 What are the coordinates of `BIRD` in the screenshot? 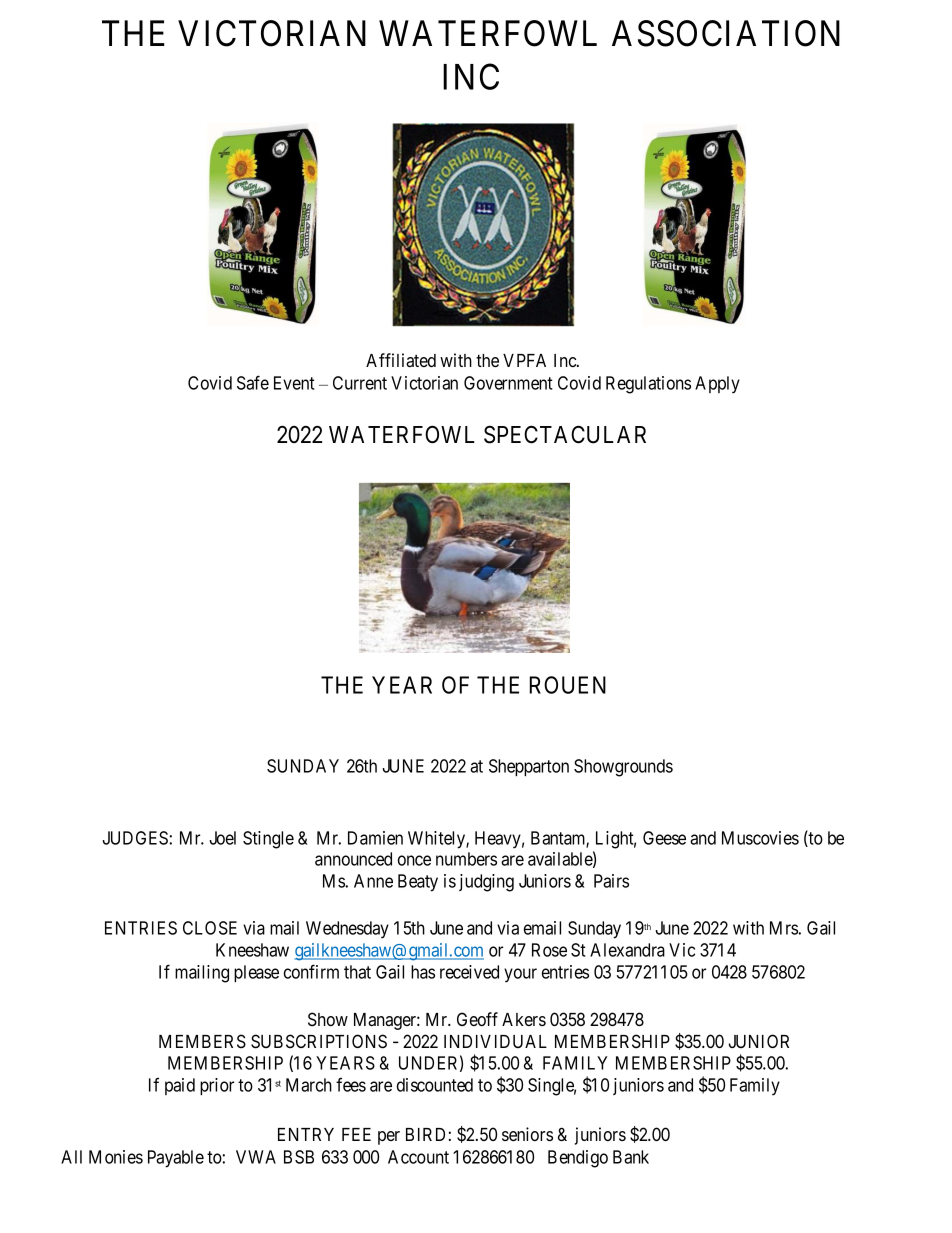 It's located at (425, 1134).
